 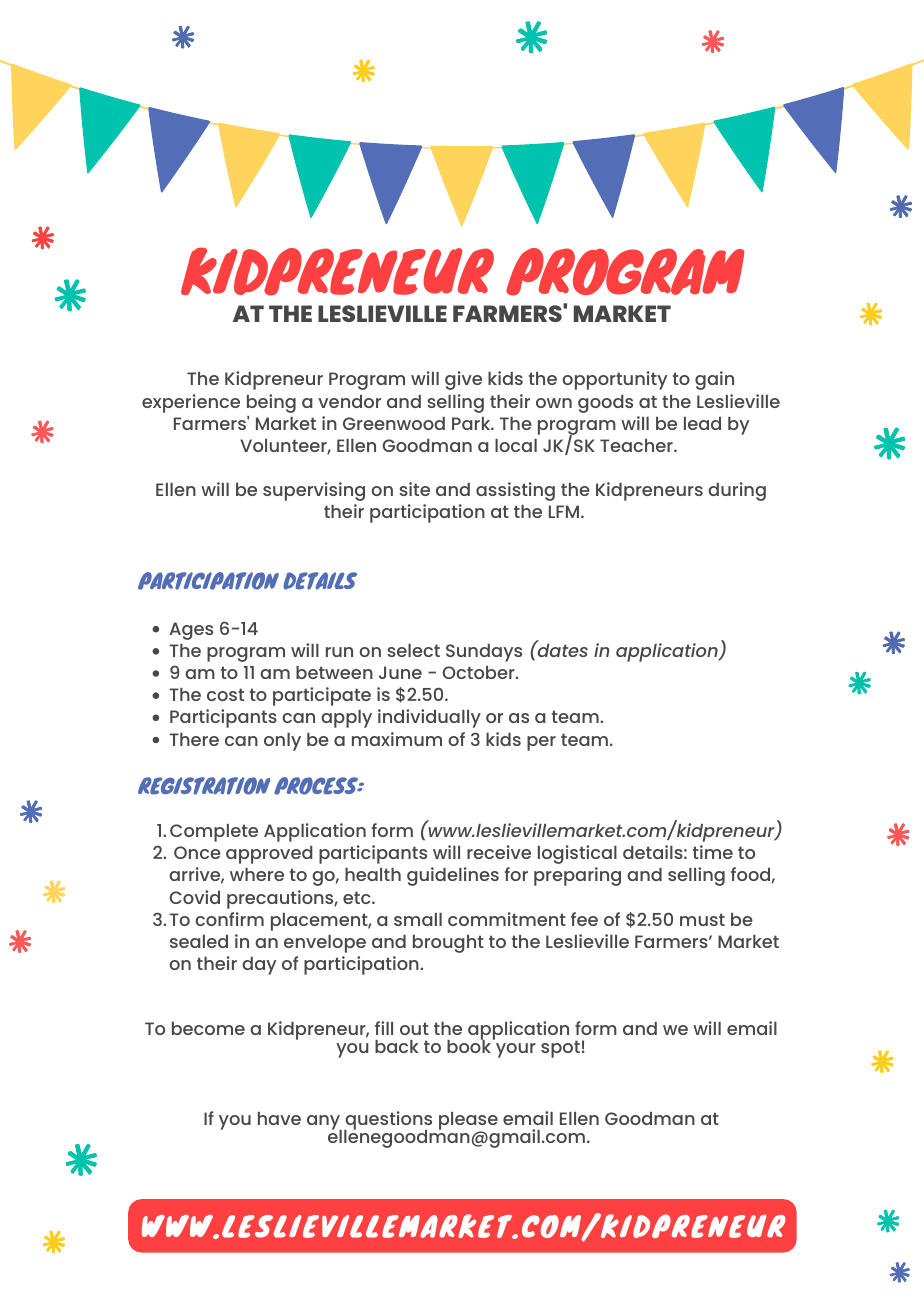 I want to click on Sundays, so click(x=484, y=653).
